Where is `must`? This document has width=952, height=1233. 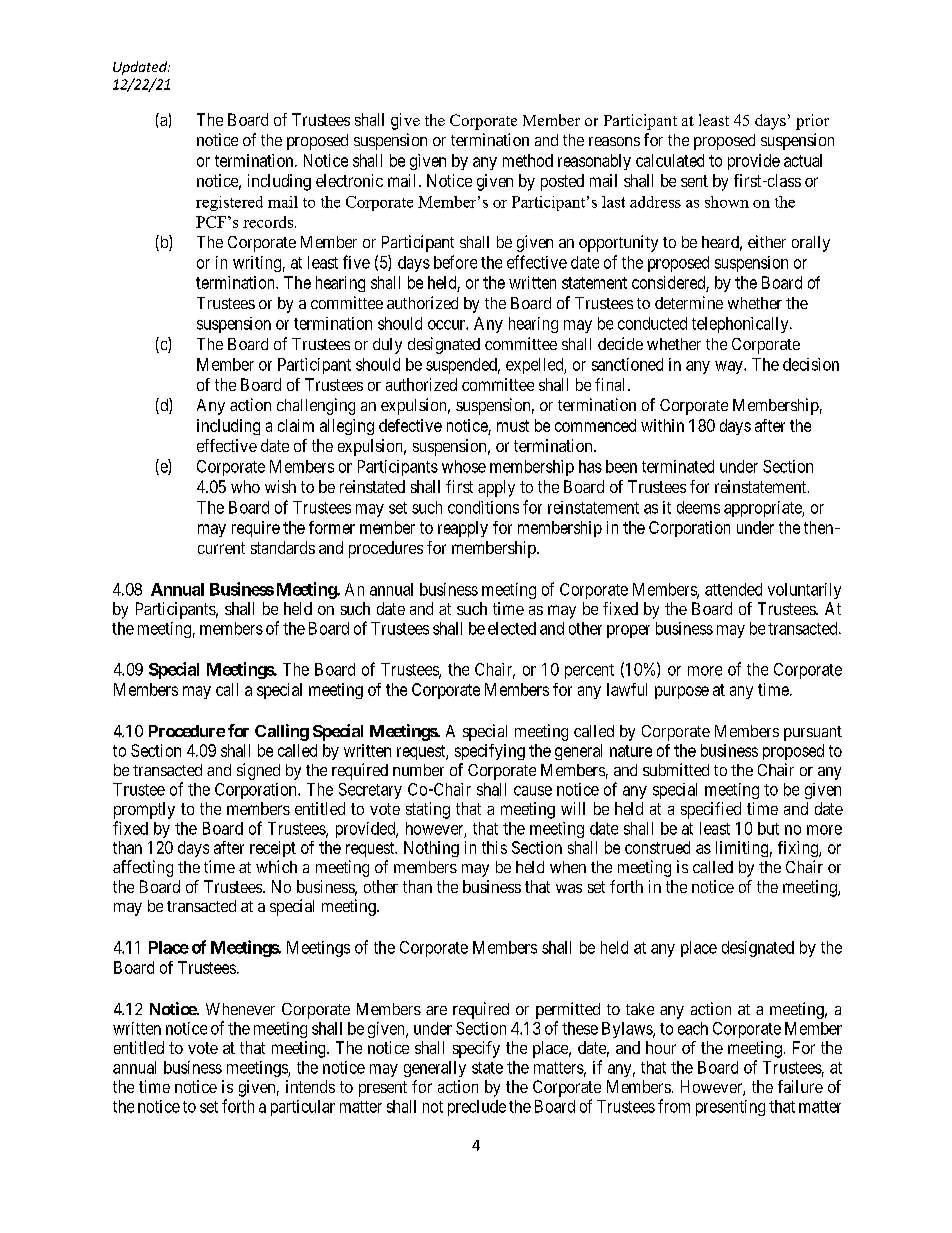 must is located at coordinates (513, 426).
